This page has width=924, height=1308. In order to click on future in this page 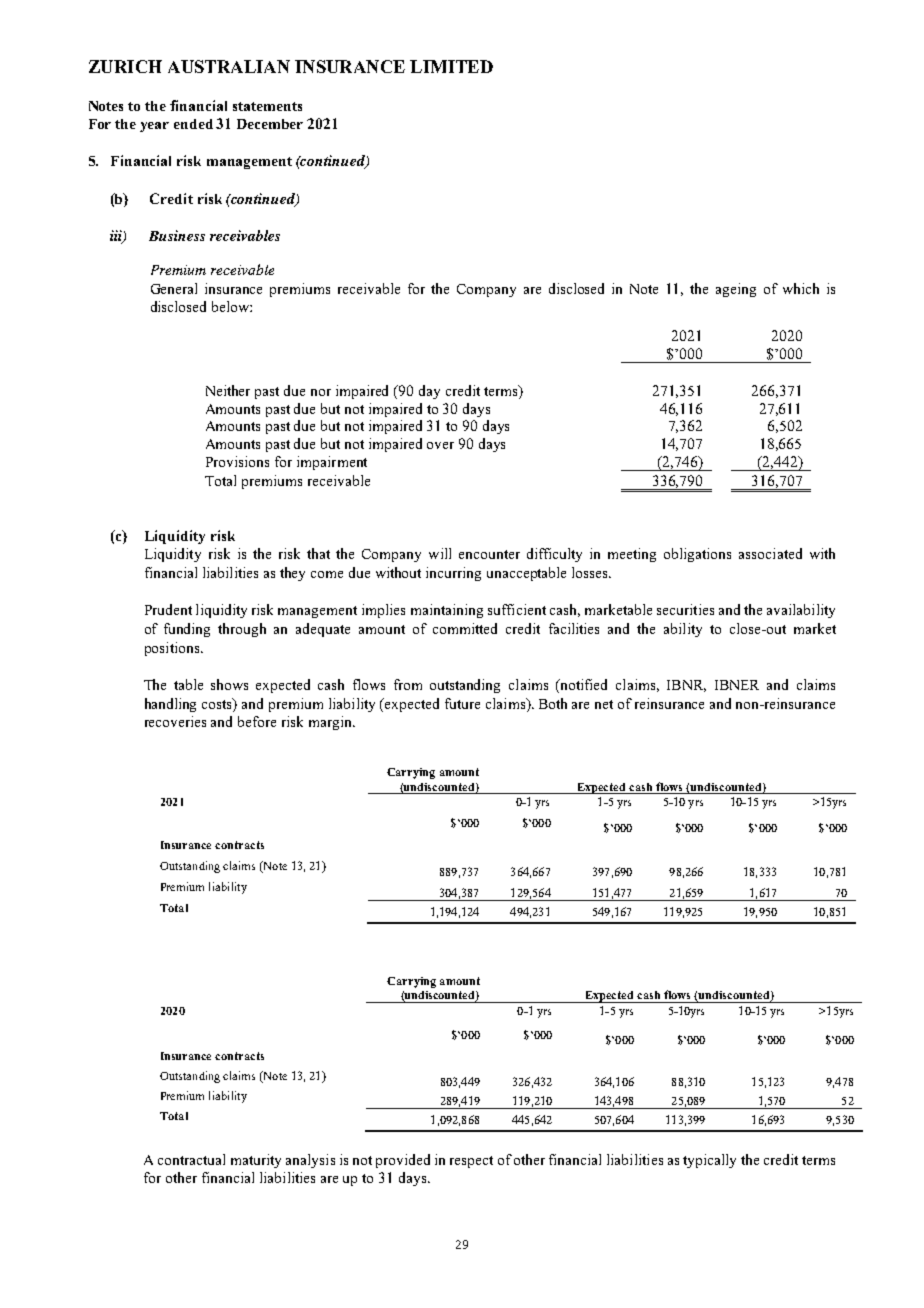, I will do `click(462, 703)`.
